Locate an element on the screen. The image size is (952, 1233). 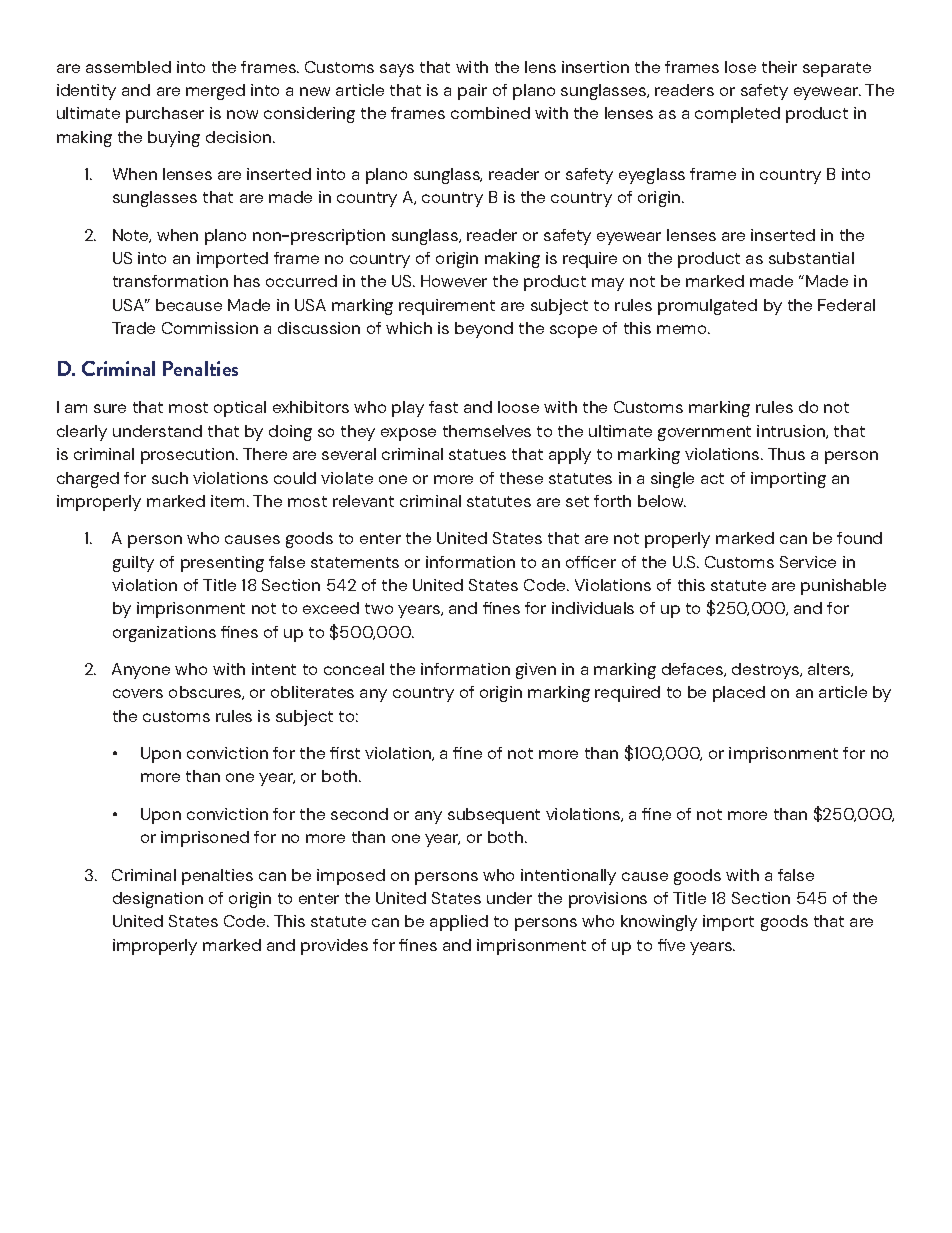
act is located at coordinates (712, 478).
